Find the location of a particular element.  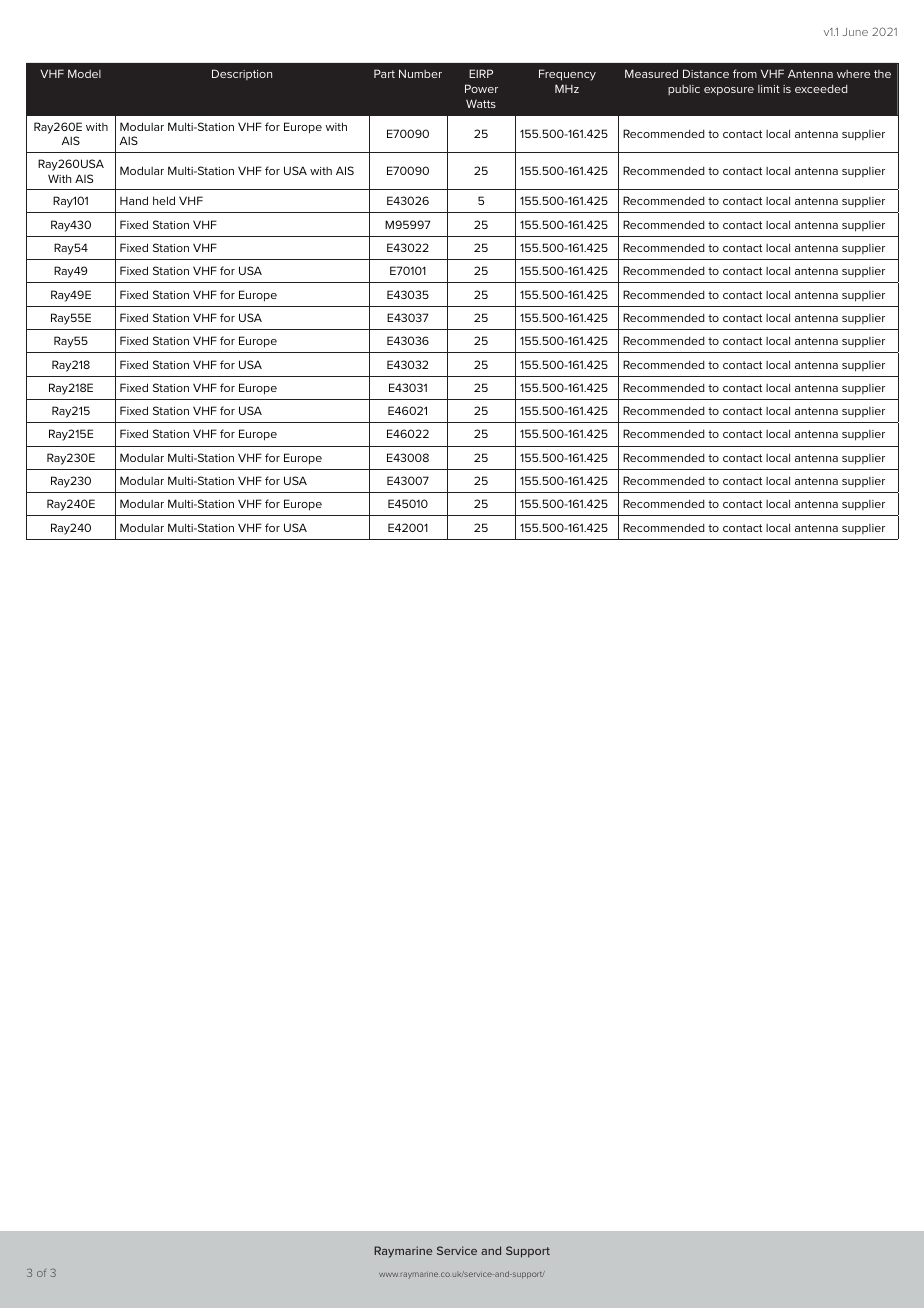

Description is located at coordinates (242, 74).
